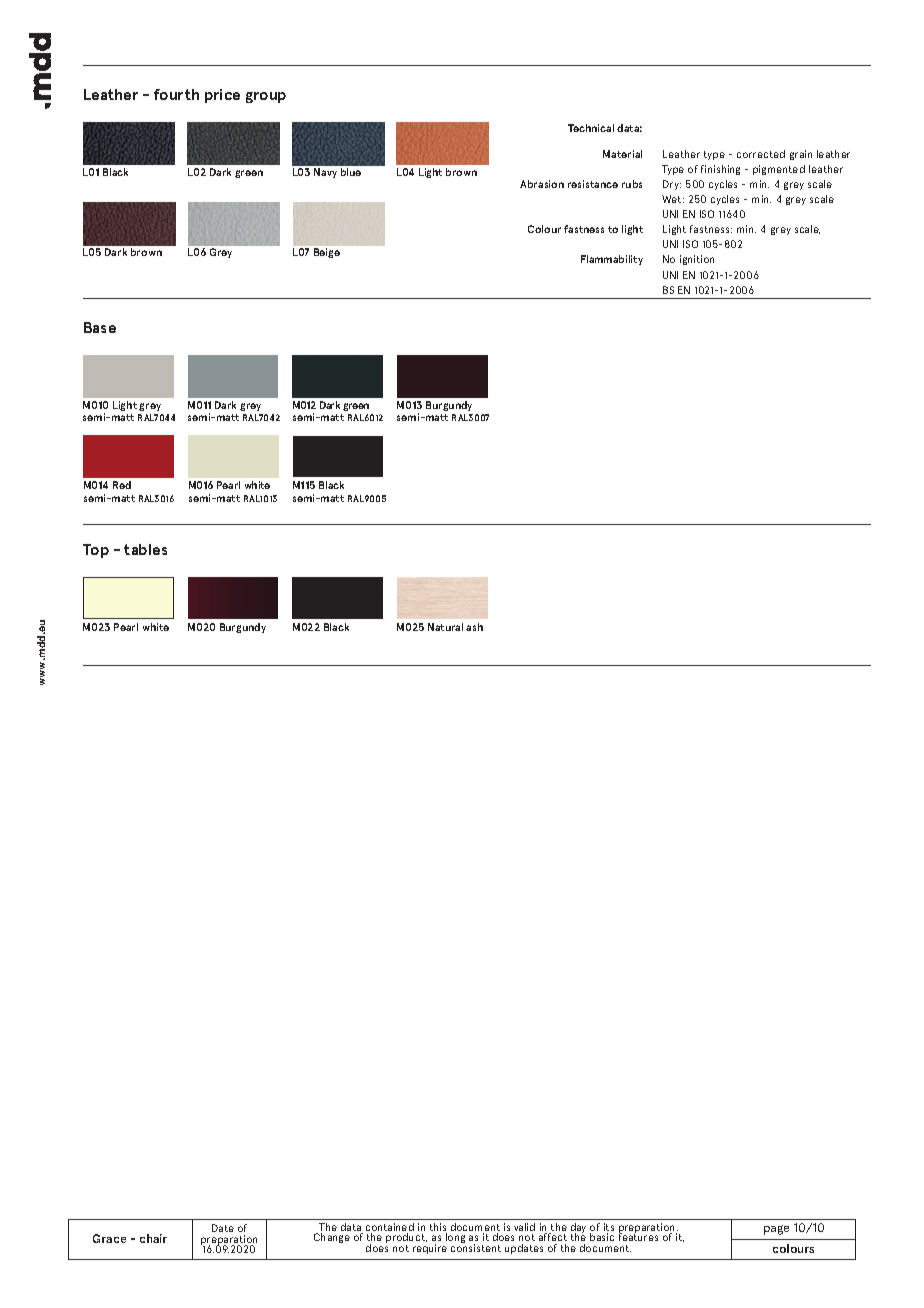 The width and height of the screenshot is (924, 1308). Describe the element at coordinates (476, 1247) in the screenshot. I see `consistent` at that location.
